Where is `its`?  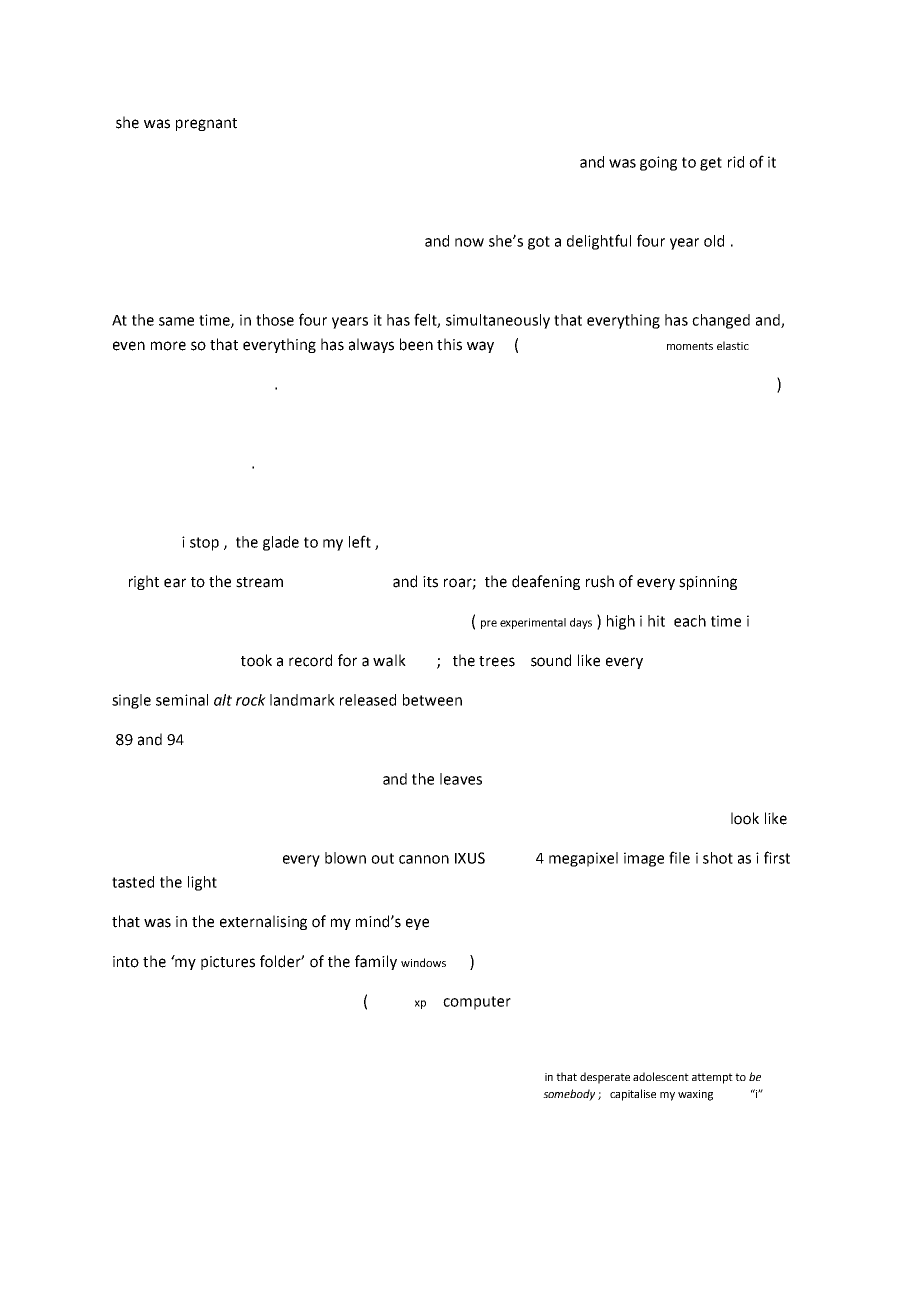 its is located at coordinates (430, 582).
